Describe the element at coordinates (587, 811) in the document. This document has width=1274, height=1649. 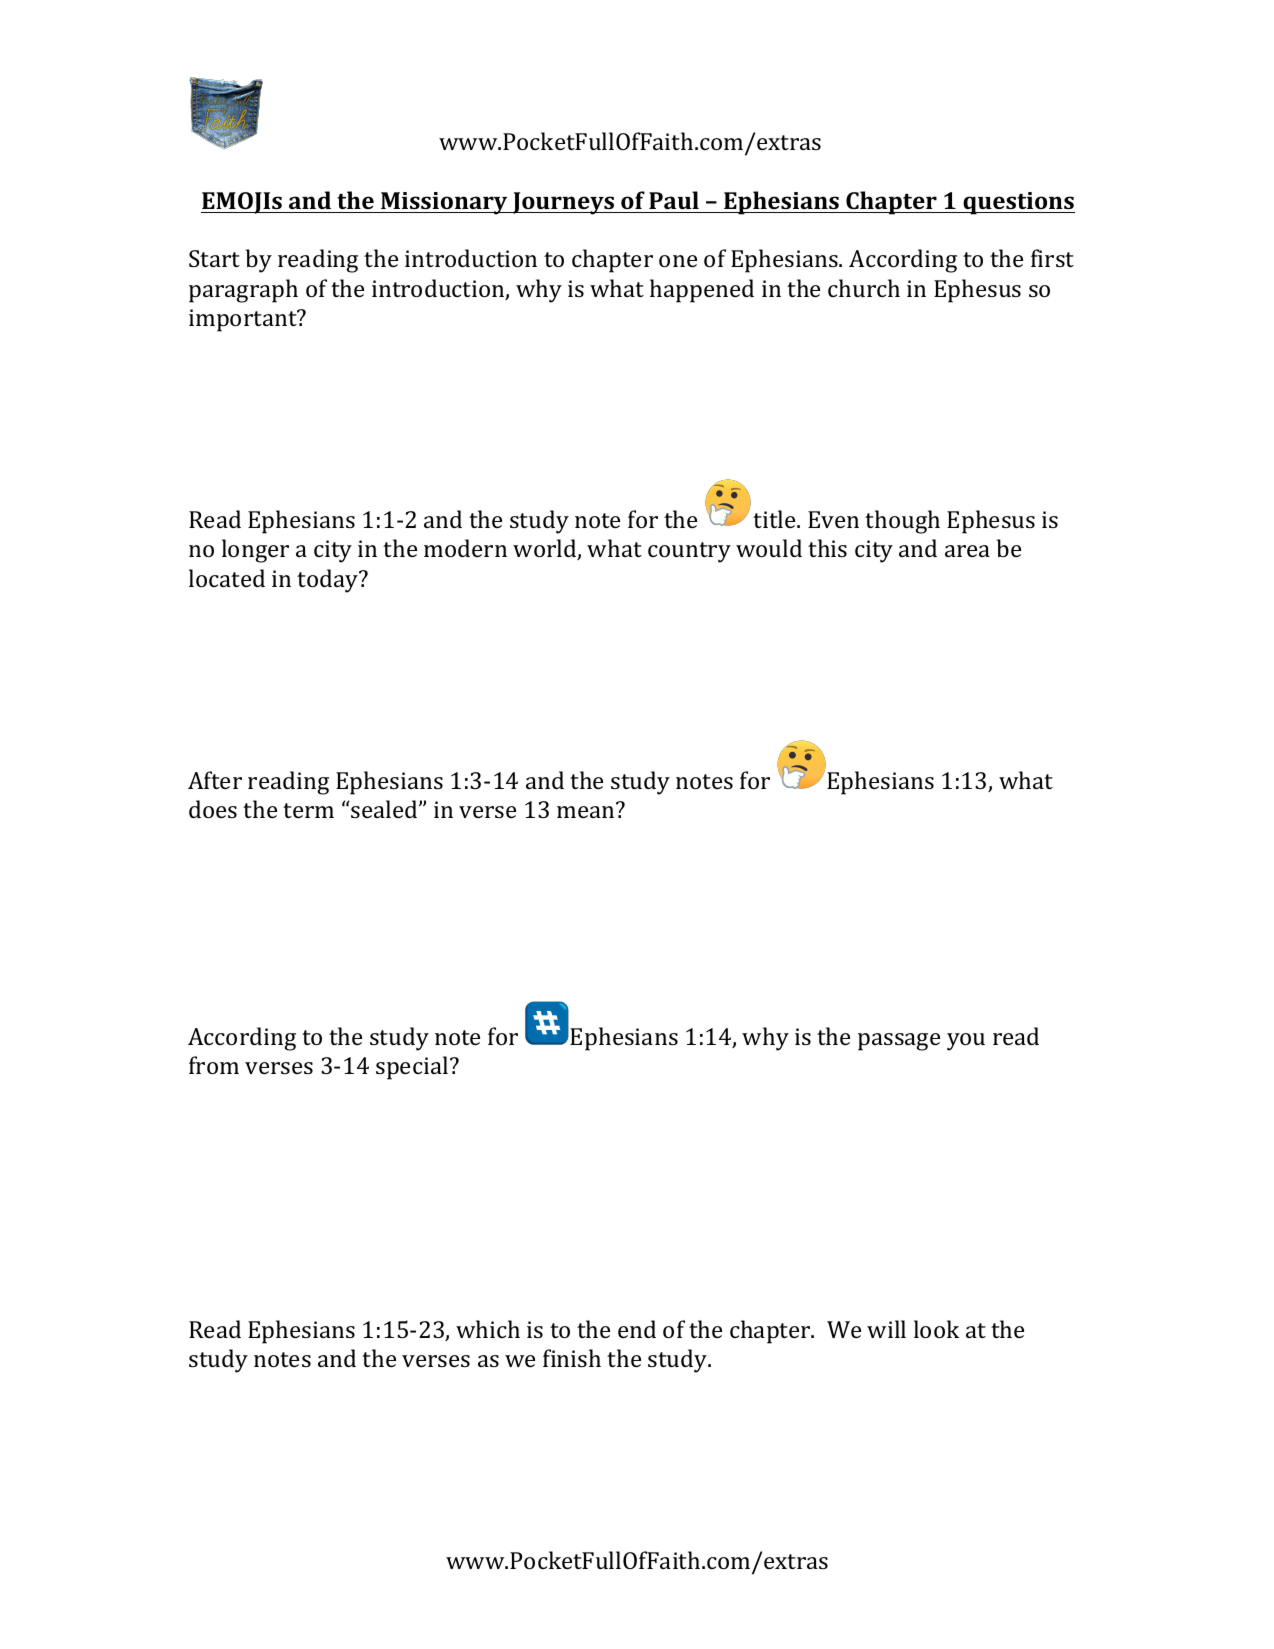
I see `mean` at that location.
